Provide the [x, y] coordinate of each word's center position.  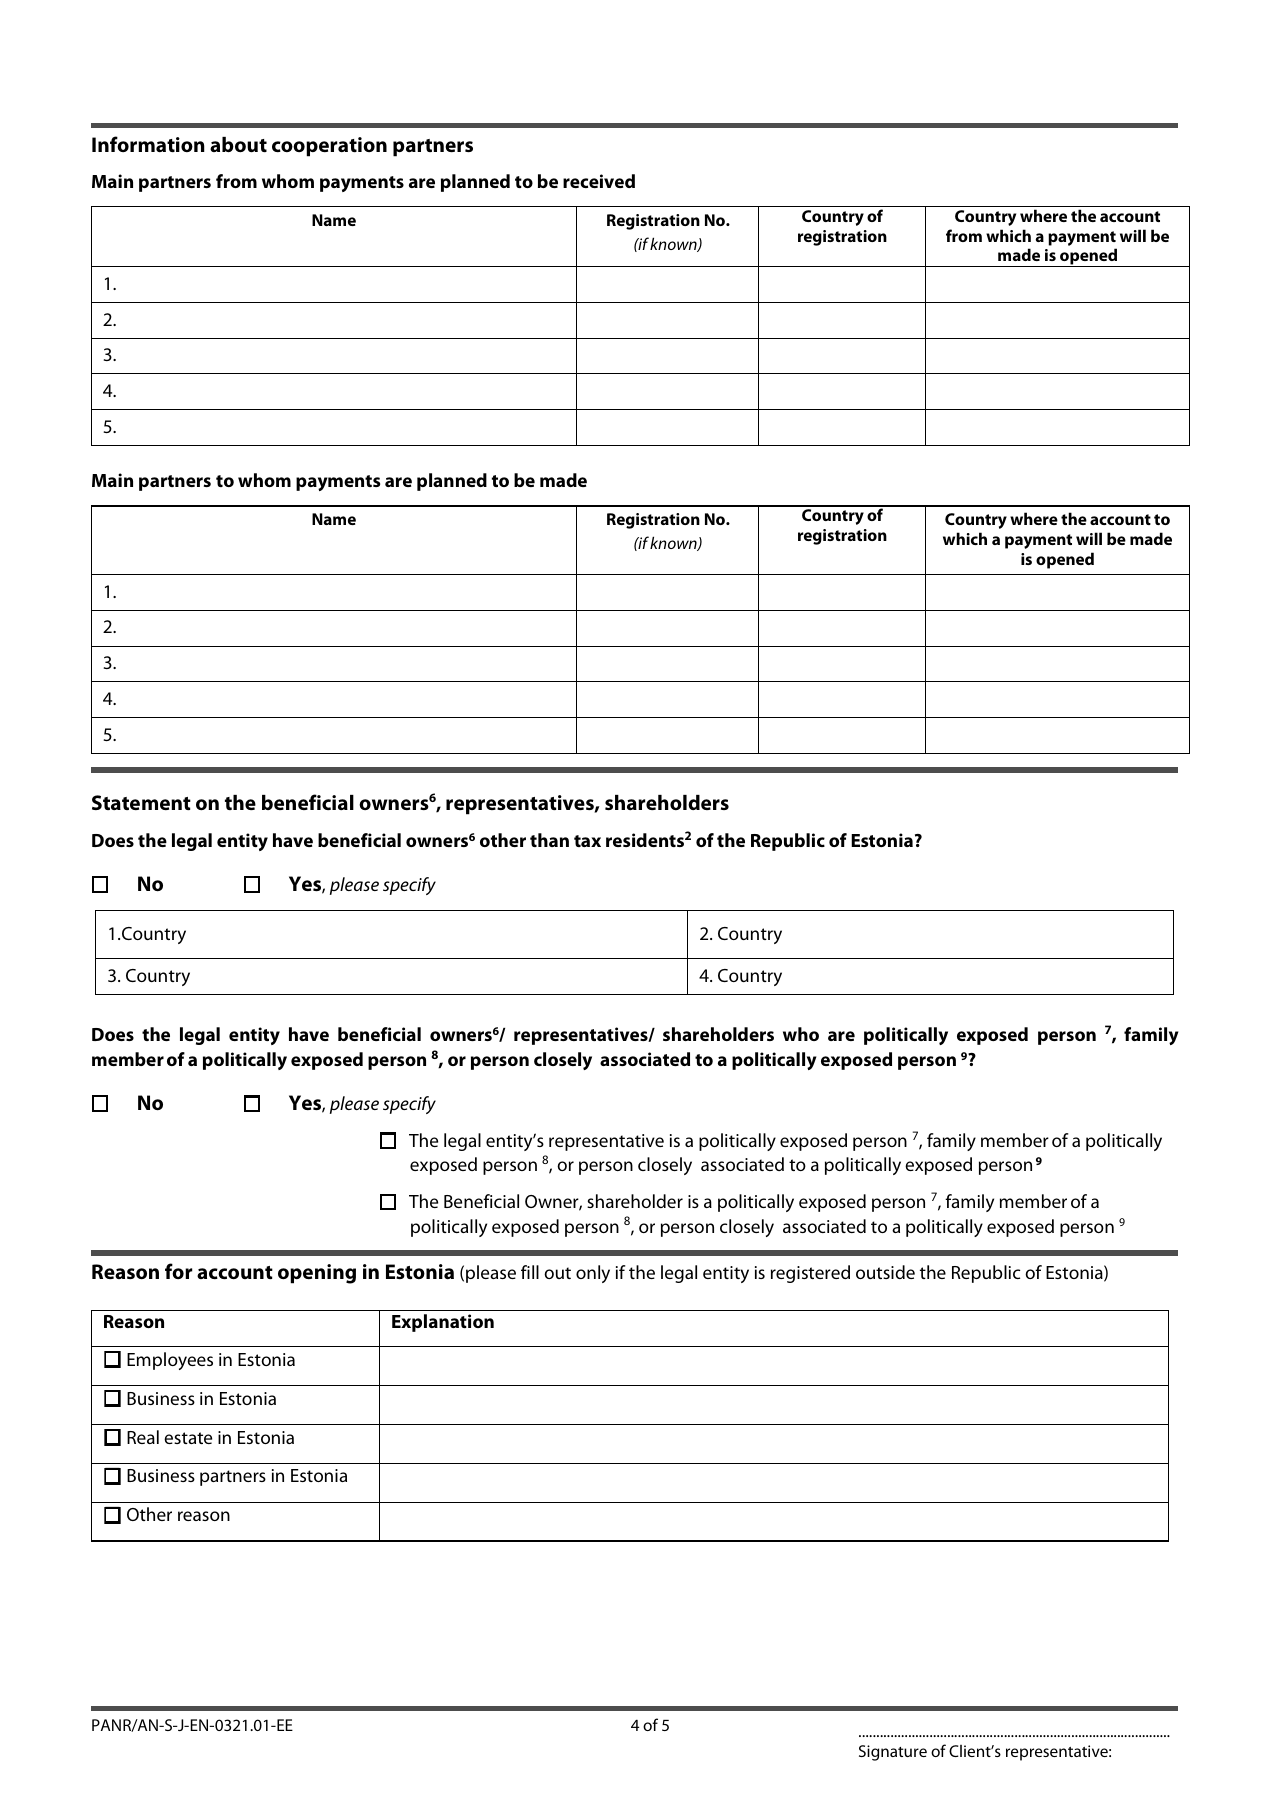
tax [587, 841]
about [238, 145]
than [549, 840]
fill [530, 1272]
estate [188, 1438]
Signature [893, 1753]
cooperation [329, 147]
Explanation [443, 1323]
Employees [170, 1361]
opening [317, 1274]
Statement [141, 802]
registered [810, 1274]
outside [885, 1272]
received [599, 181]
